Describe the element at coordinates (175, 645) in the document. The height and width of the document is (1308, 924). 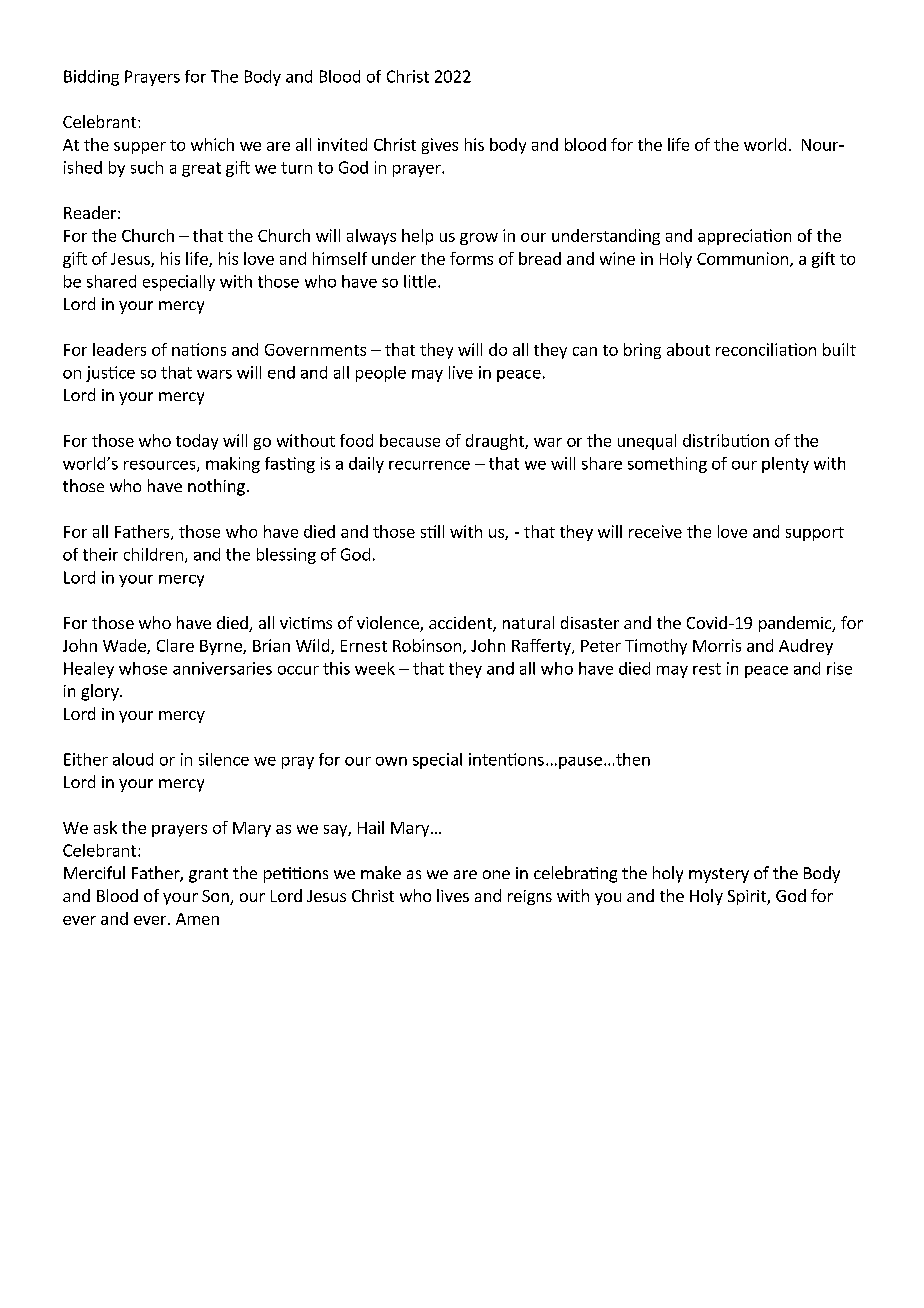
I see `Clare` at that location.
